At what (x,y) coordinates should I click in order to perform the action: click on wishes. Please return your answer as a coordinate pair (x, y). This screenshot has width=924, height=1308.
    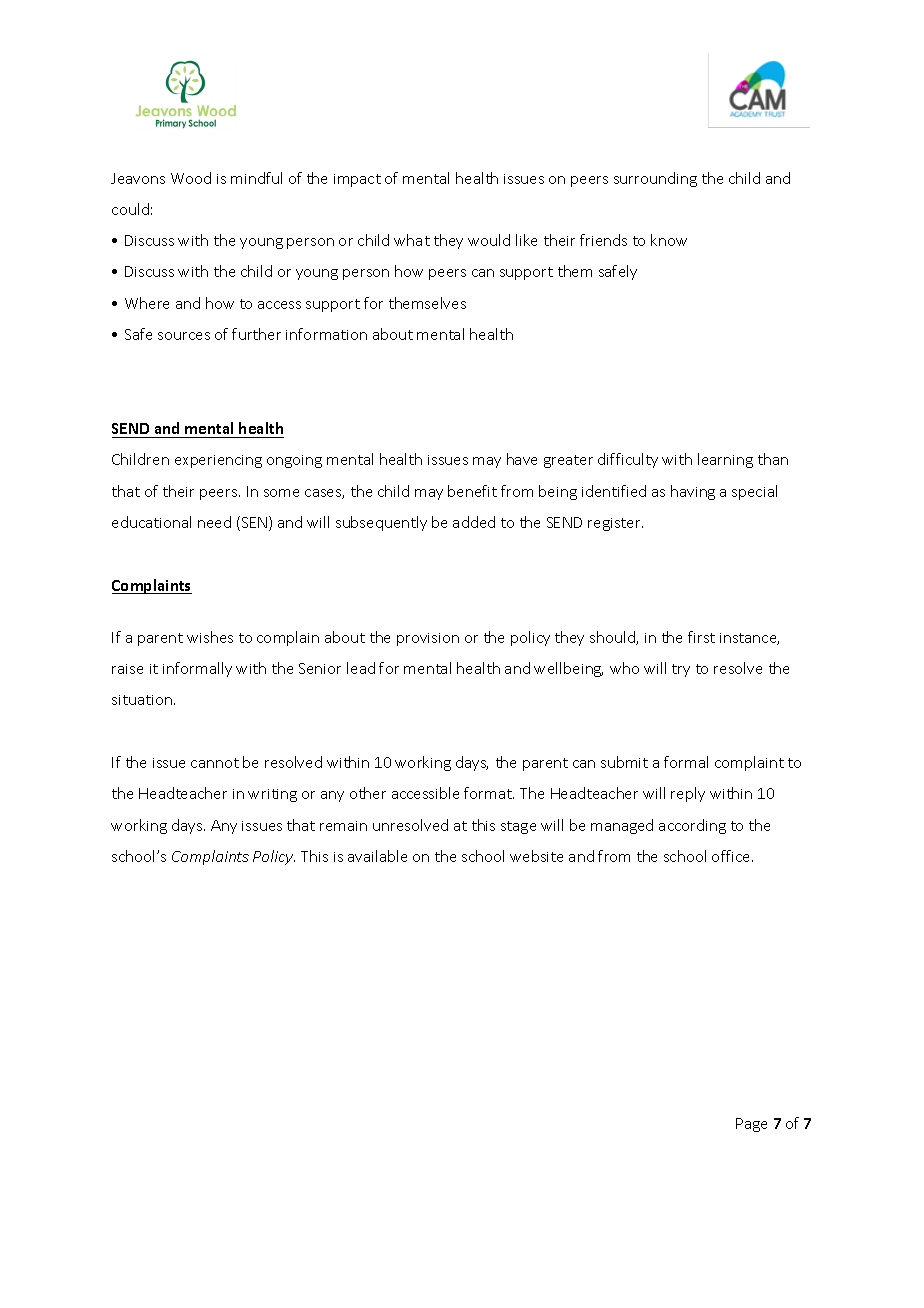
    Looking at the image, I should click on (210, 637).
